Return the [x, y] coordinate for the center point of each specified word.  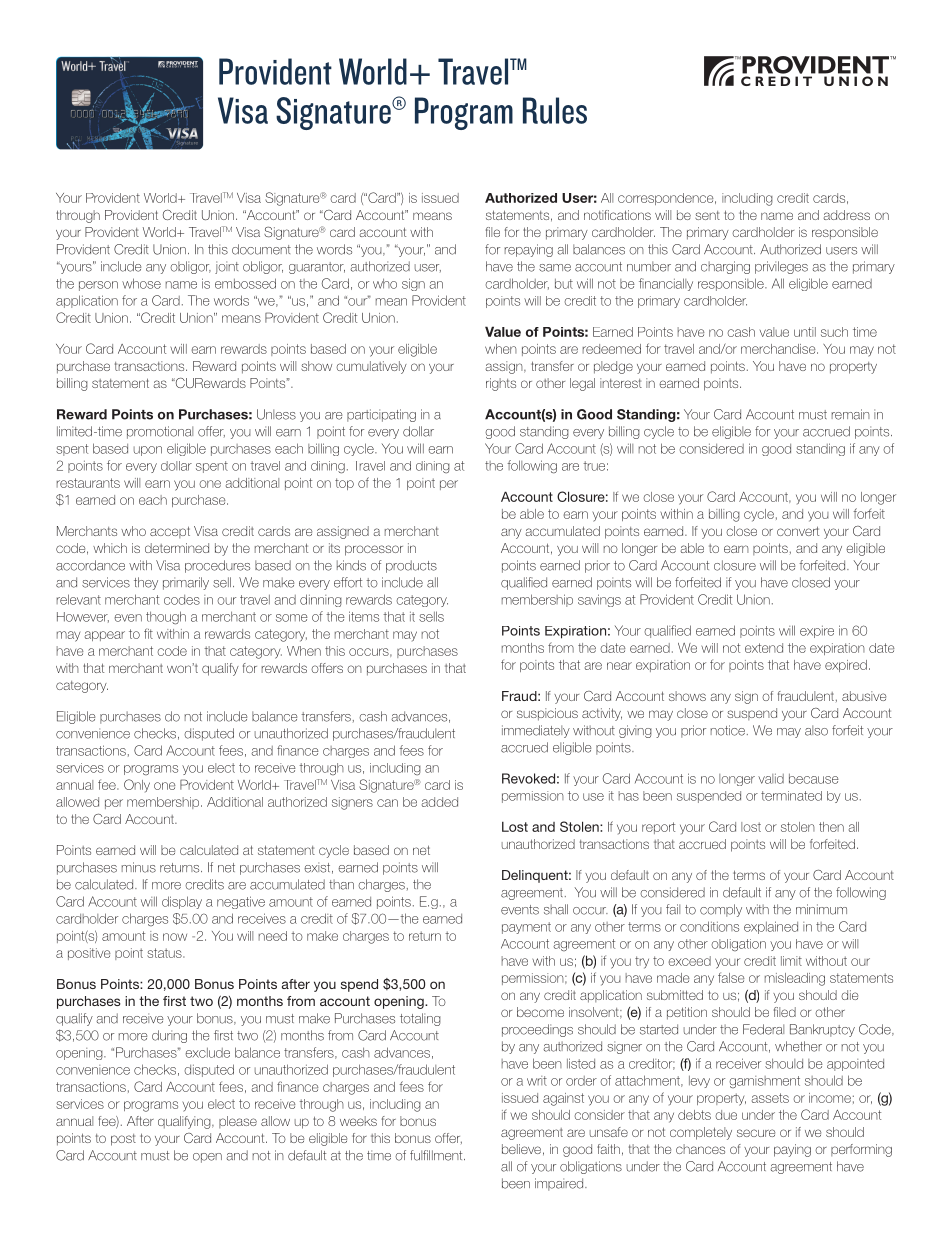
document [261, 249]
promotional [160, 432]
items [364, 616]
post [123, 1140]
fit [148, 633]
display [182, 902]
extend [764, 648]
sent [707, 215]
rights [501, 384]
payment [526, 928]
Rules [555, 110]
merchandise [779, 349]
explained [771, 927]
